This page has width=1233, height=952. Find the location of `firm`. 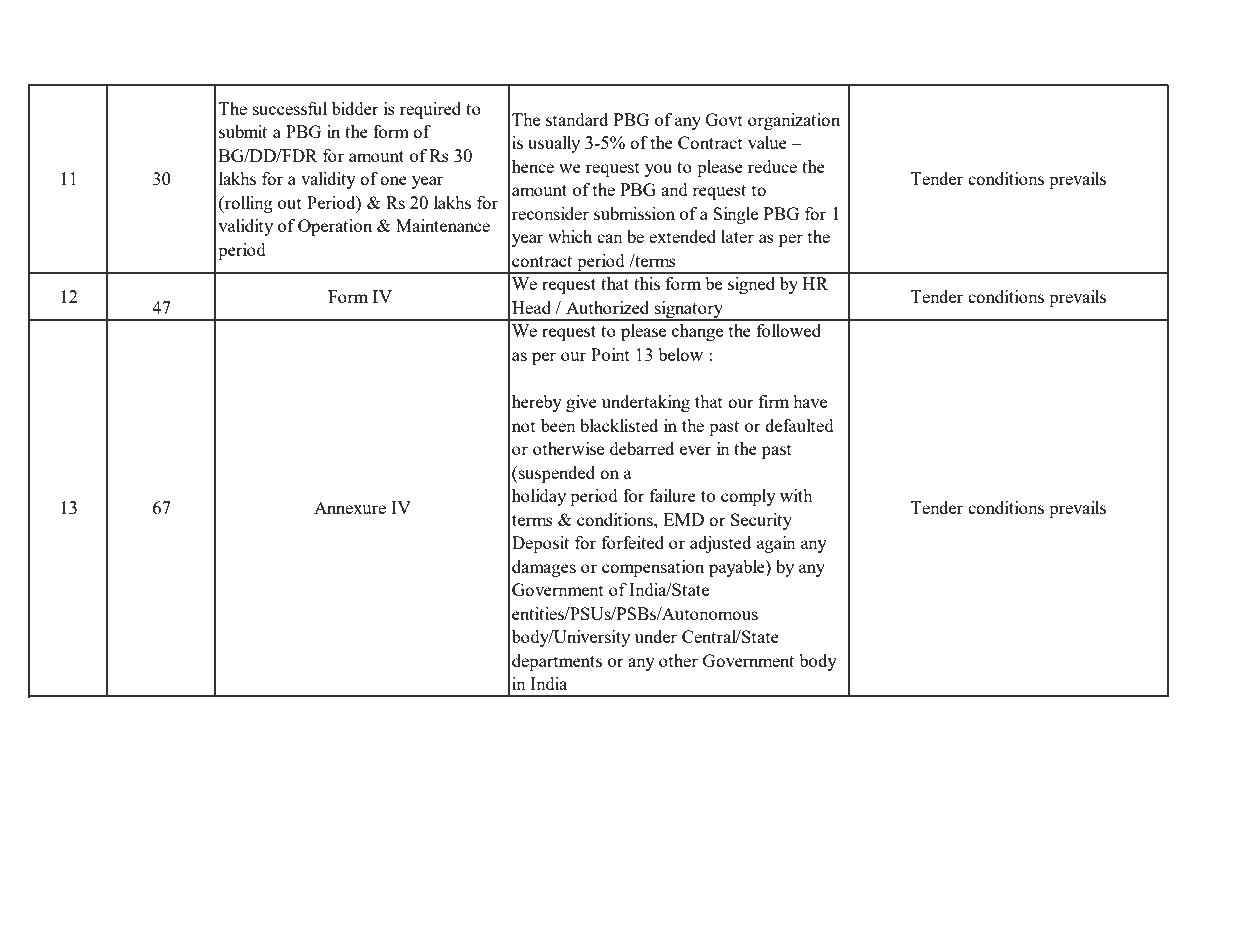

firm is located at coordinates (774, 401).
